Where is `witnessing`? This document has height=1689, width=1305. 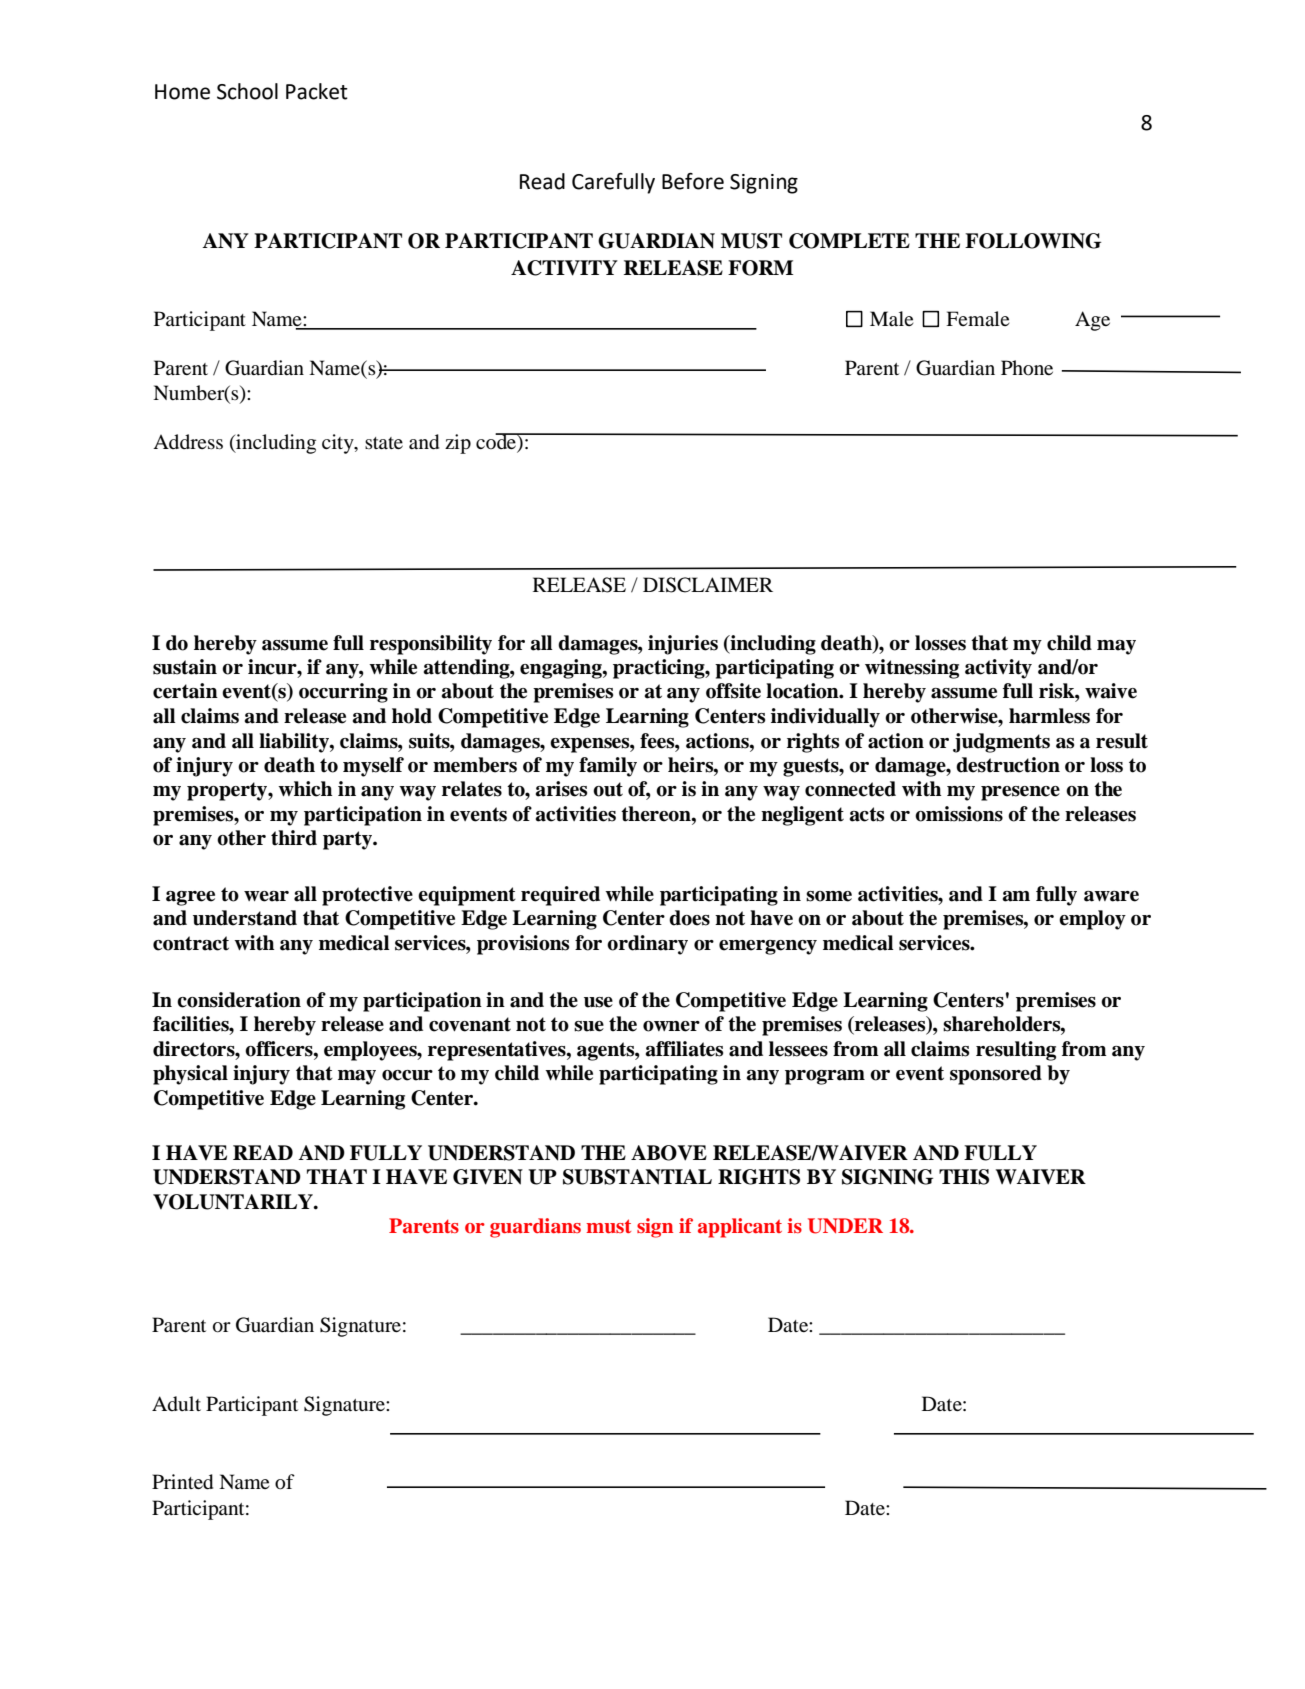 witnessing is located at coordinates (912, 669).
